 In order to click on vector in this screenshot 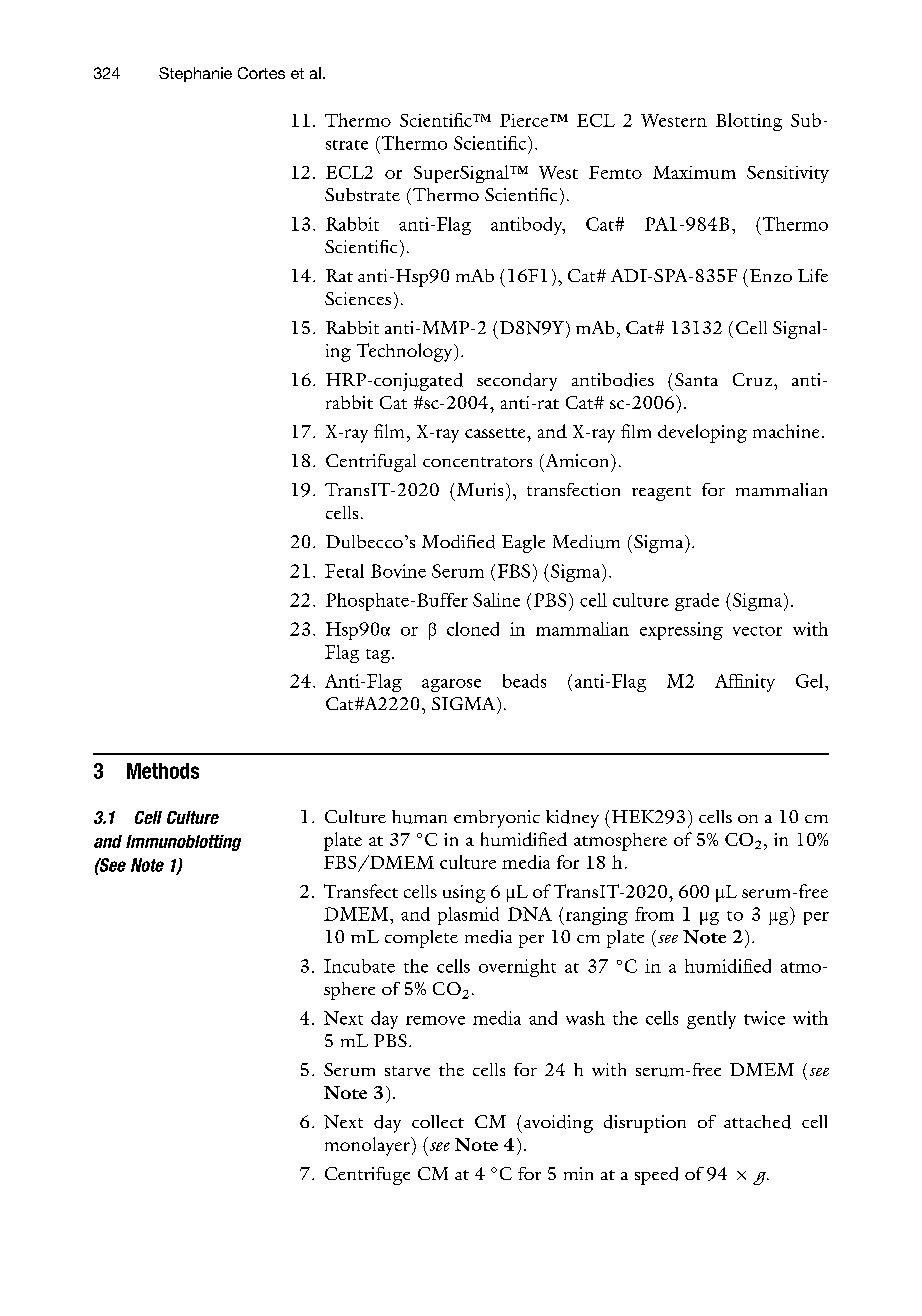, I will do `click(757, 631)`.
